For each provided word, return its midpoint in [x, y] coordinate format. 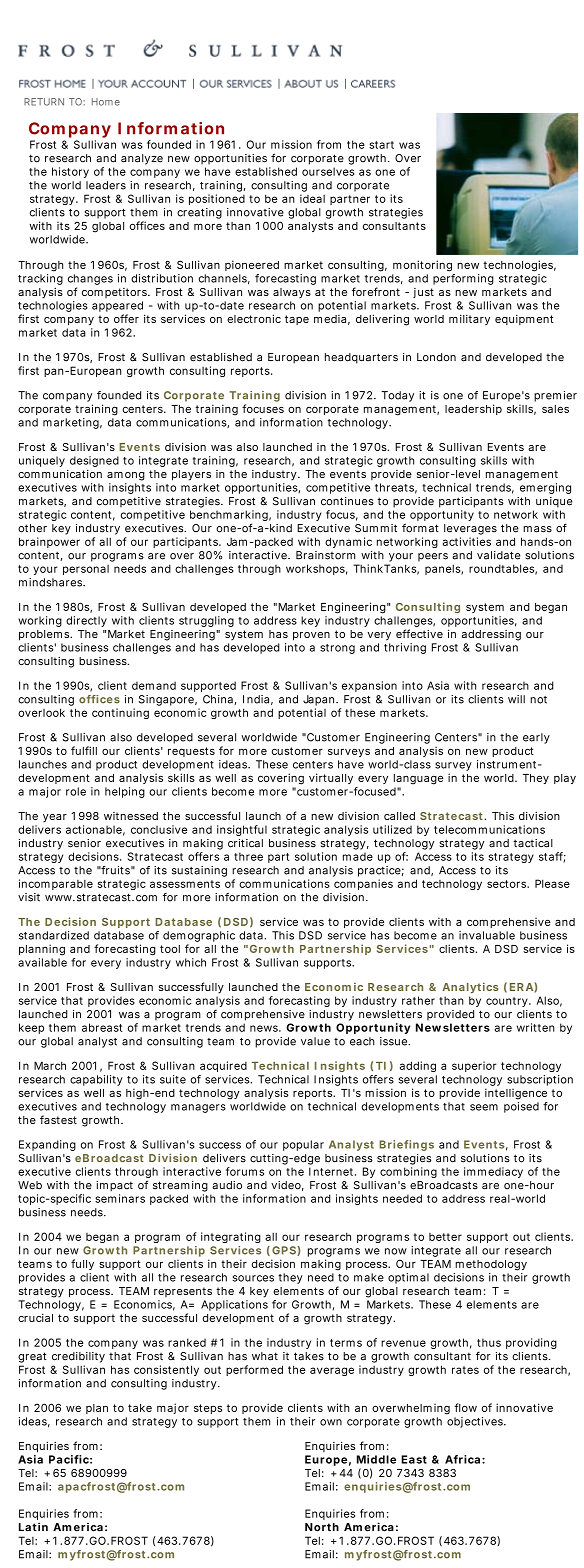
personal [86, 570]
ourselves [328, 171]
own [331, 1422]
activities [467, 541]
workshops [315, 569]
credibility [78, 1357]
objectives [475, 1422]
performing [463, 279]
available [42, 962]
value [315, 1041]
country [507, 1002]
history [70, 172]
